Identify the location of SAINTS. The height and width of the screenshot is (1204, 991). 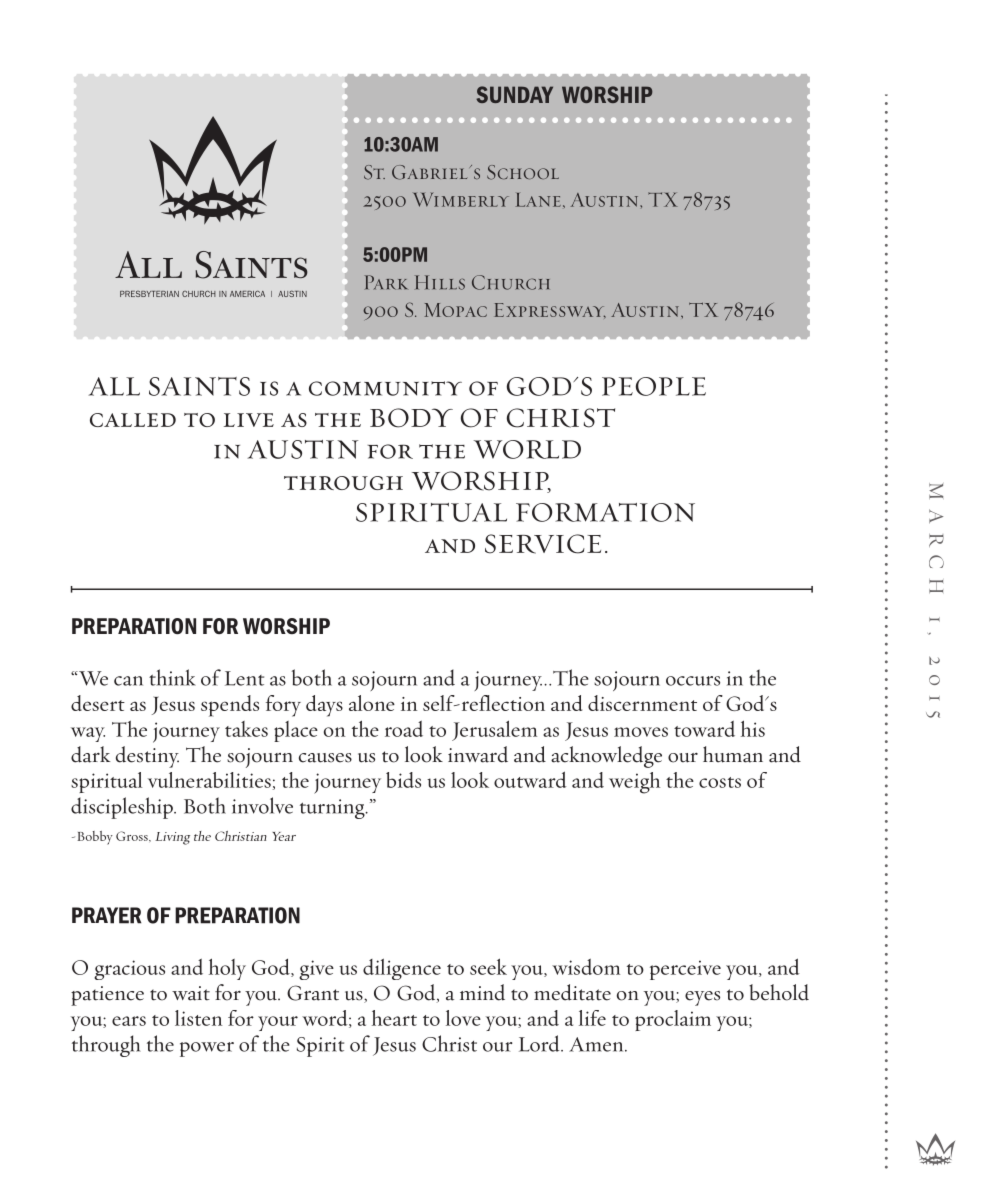
(199, 386).
